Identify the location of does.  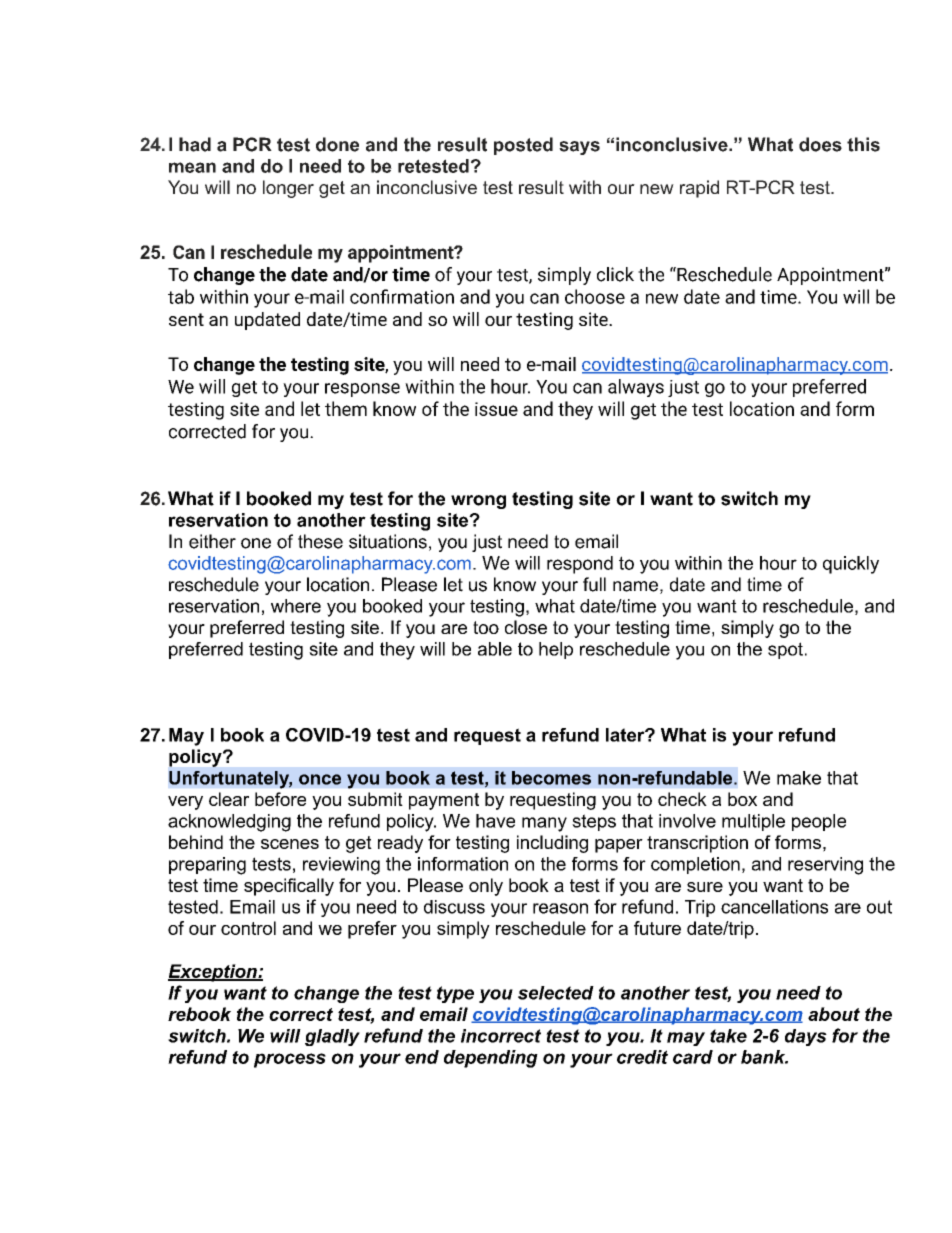
(820, 144).
